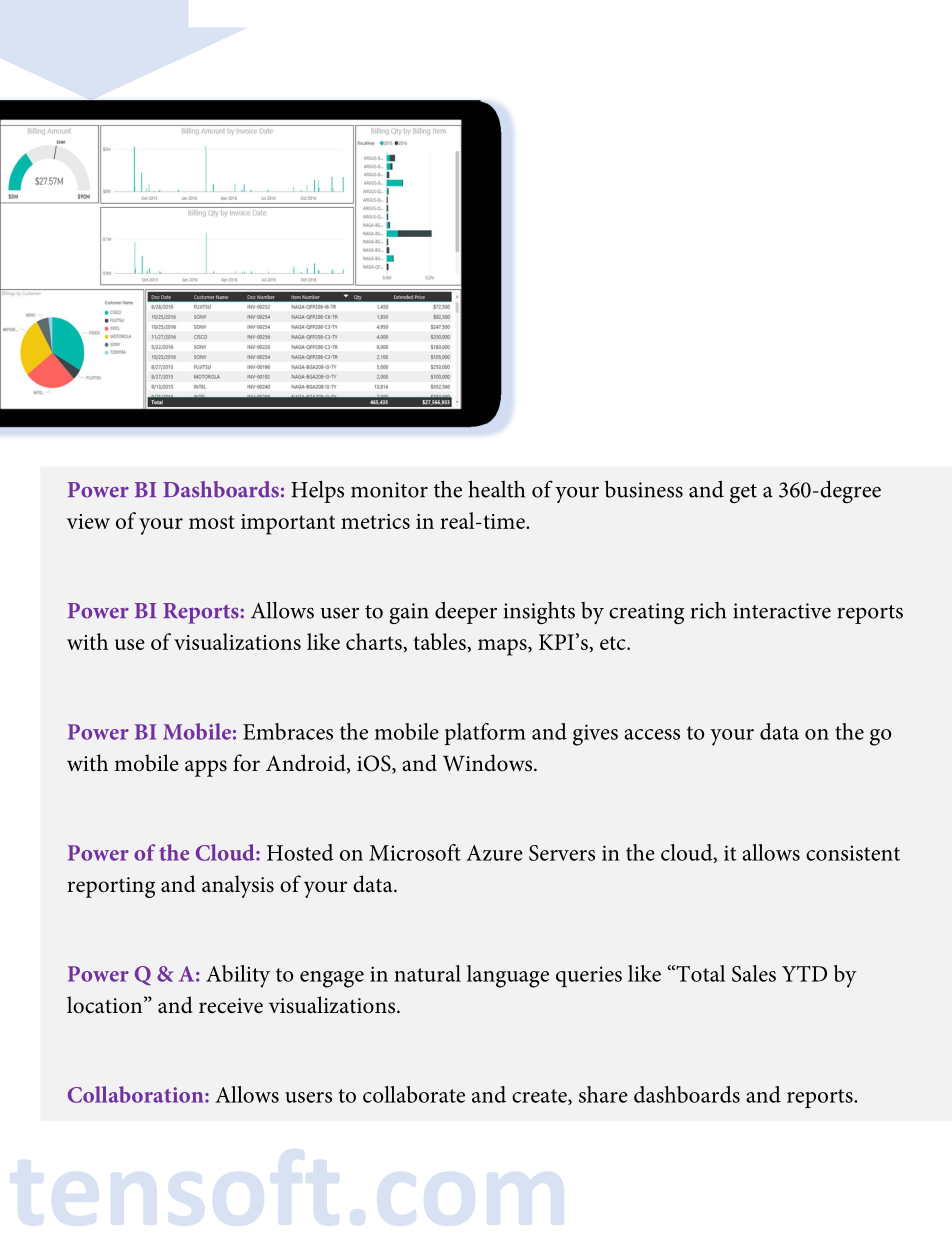 The height and width of the screenshot is (1233, 952). I want to click on health, so click(496, 489).
